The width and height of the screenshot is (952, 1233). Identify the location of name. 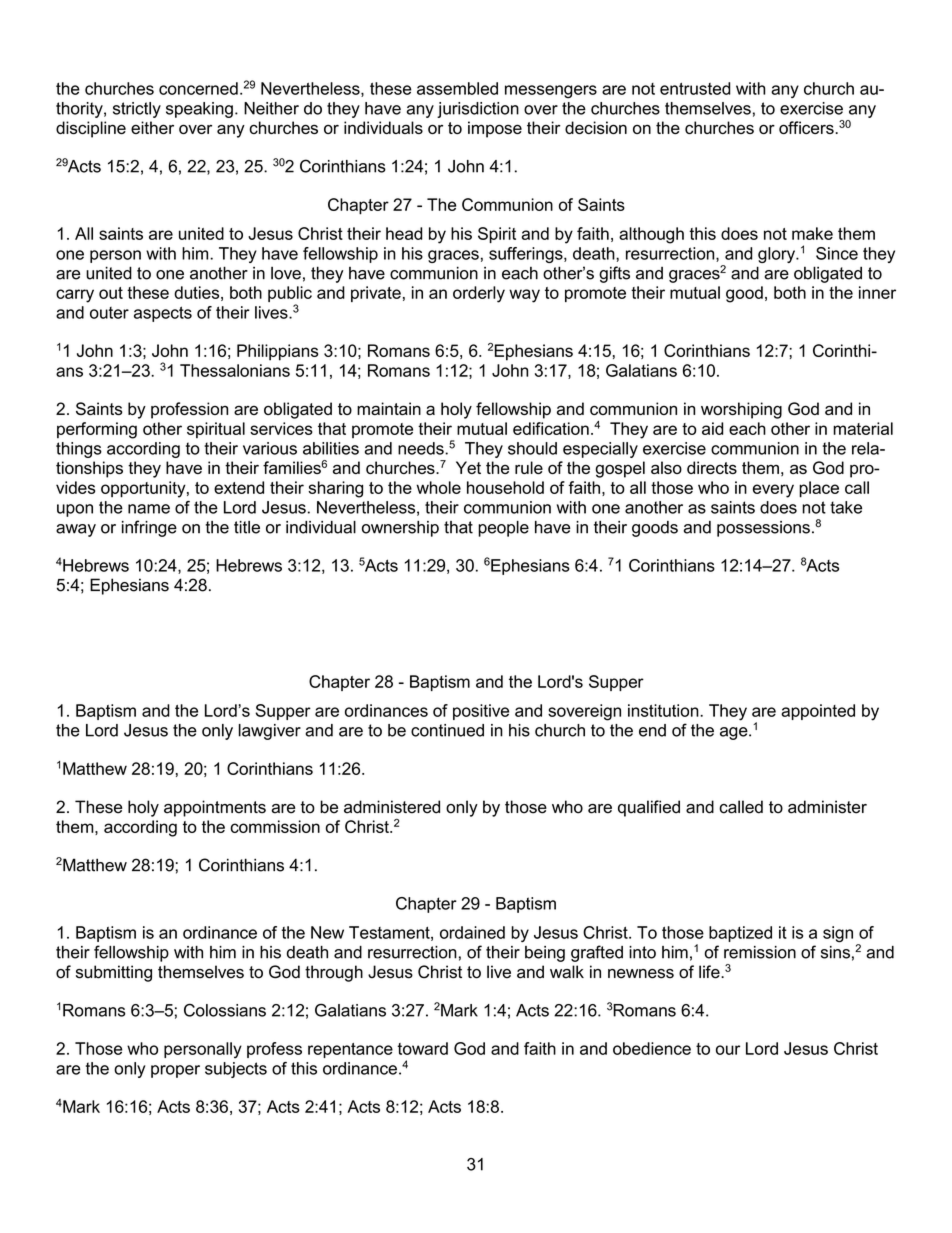
(149, 509).
